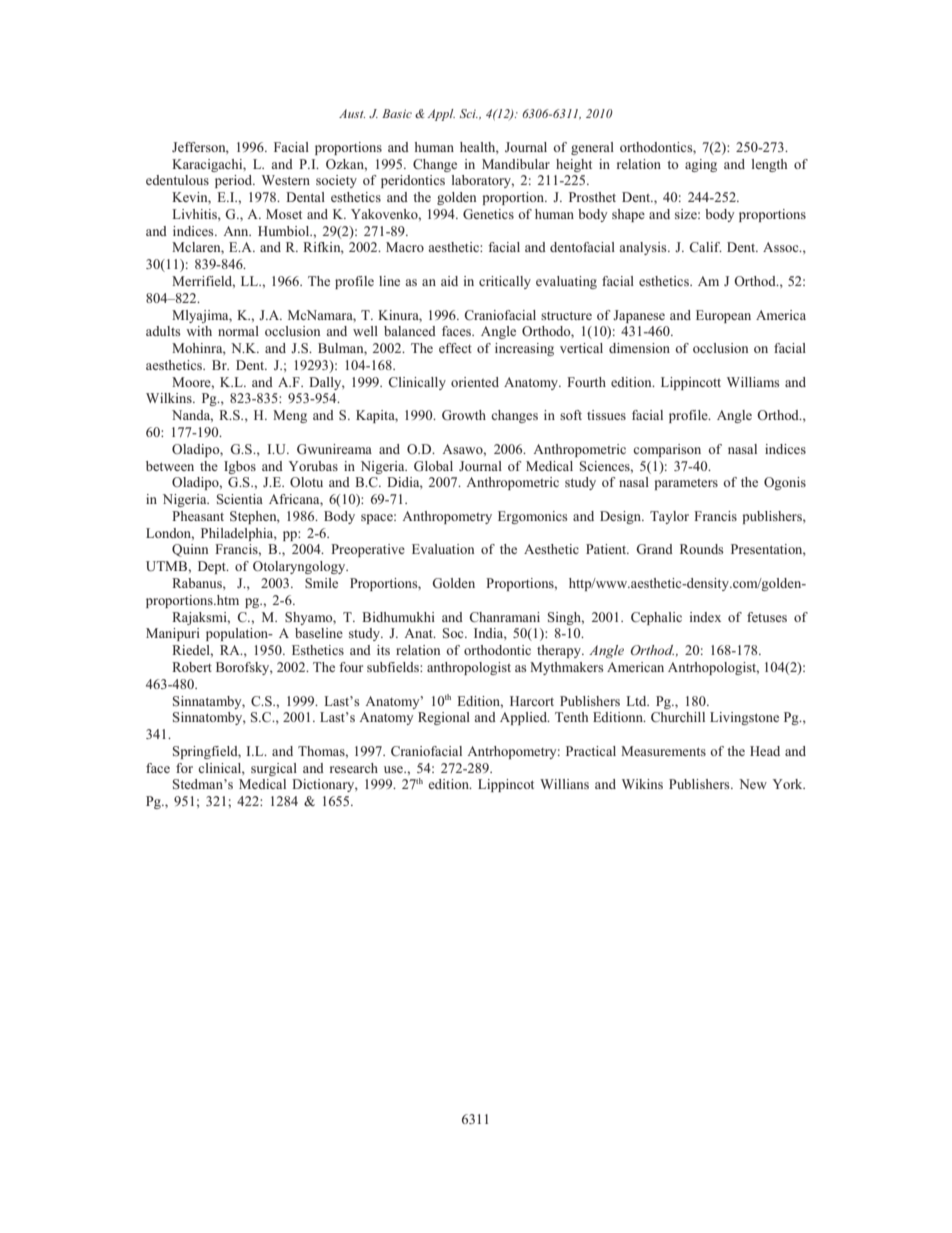 The height and width of the image is (1233, 952). What do you see at coordinates (702, 549) in the image?
I see `Rounds` at bounding box center [702, 549].
